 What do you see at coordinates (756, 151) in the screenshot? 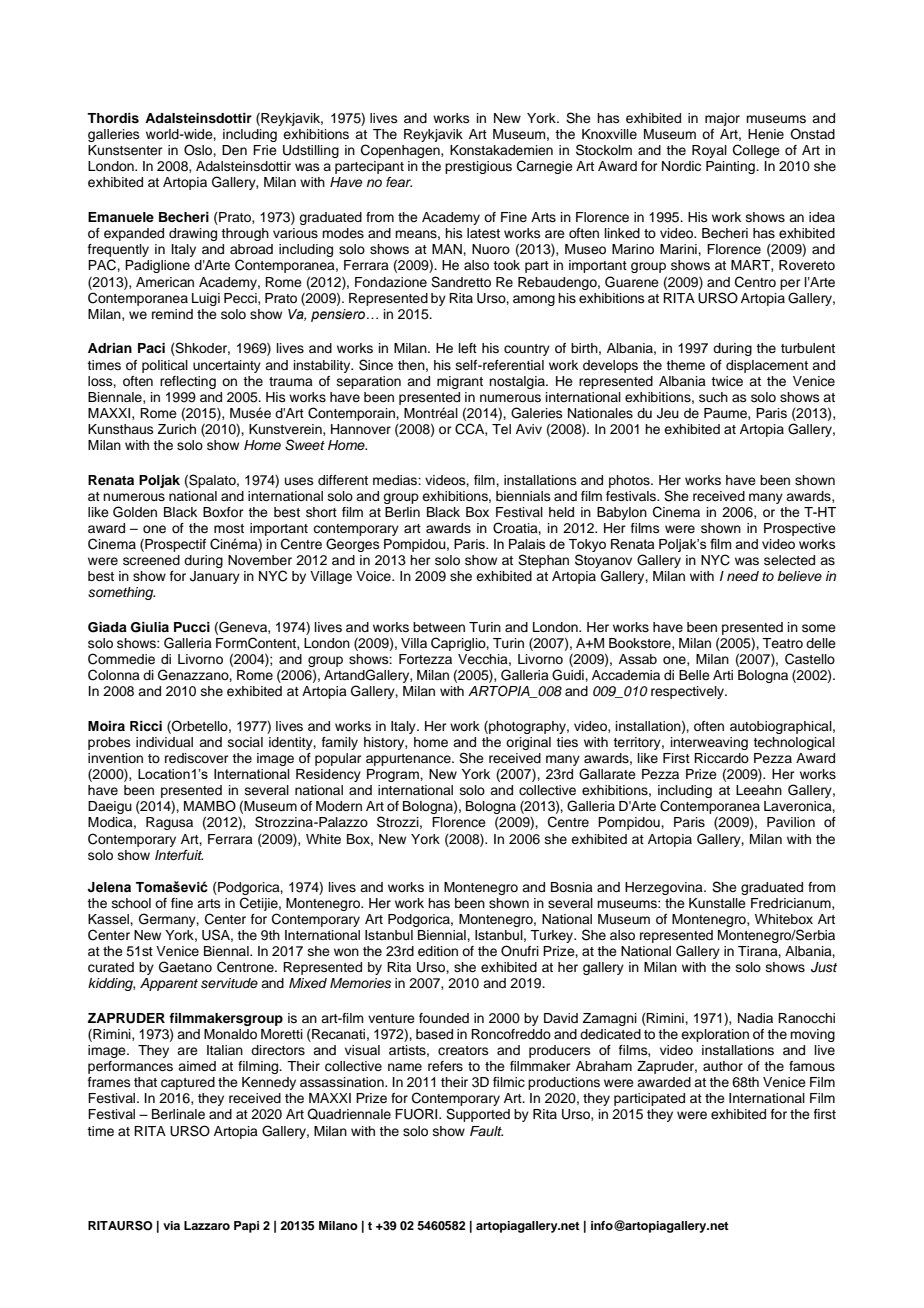
I see `College` at bounding box center [756, 151].
